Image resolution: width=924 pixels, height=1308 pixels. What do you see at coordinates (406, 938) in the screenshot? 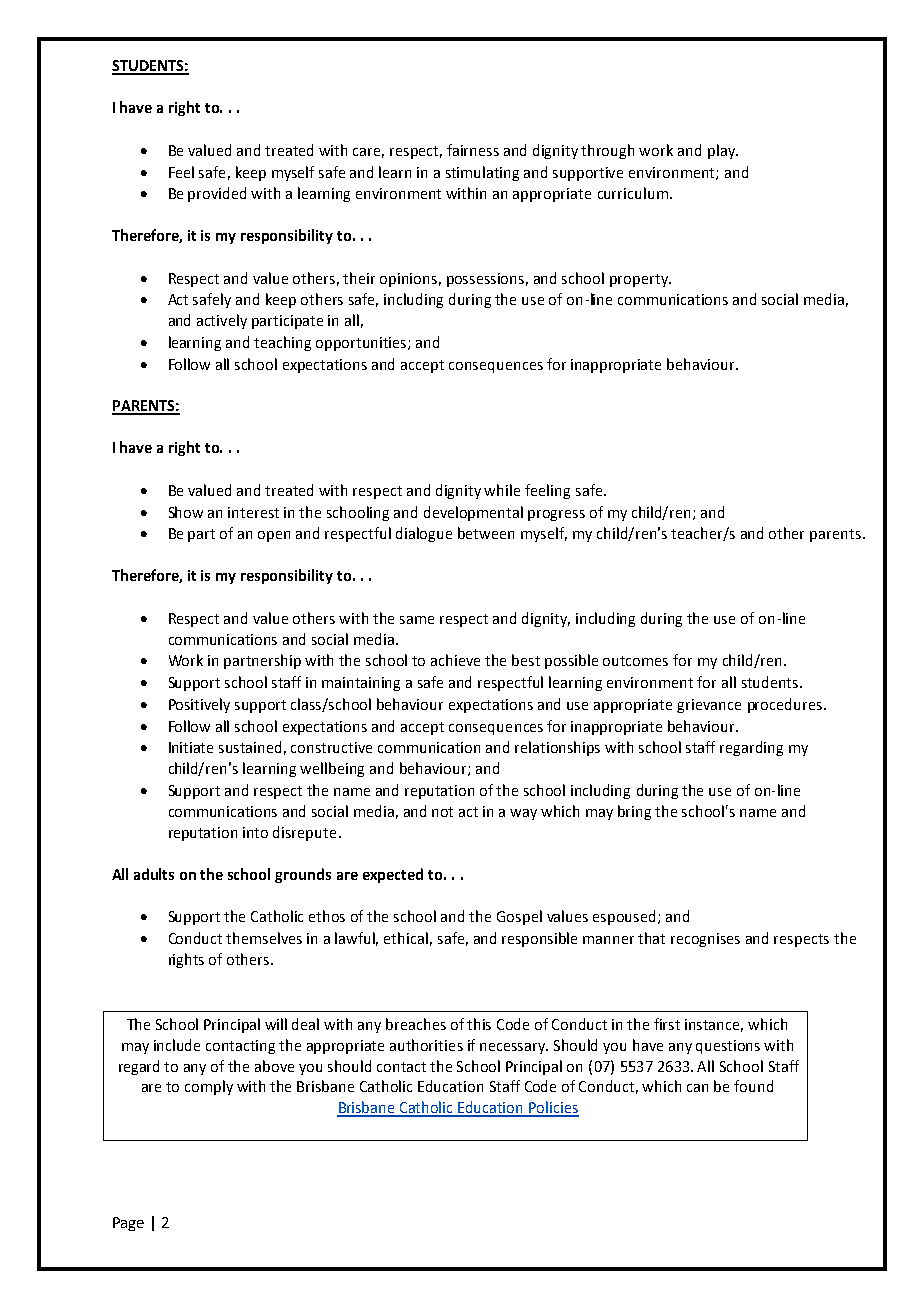
I see `ethical` at bounding box center [406, 938].
